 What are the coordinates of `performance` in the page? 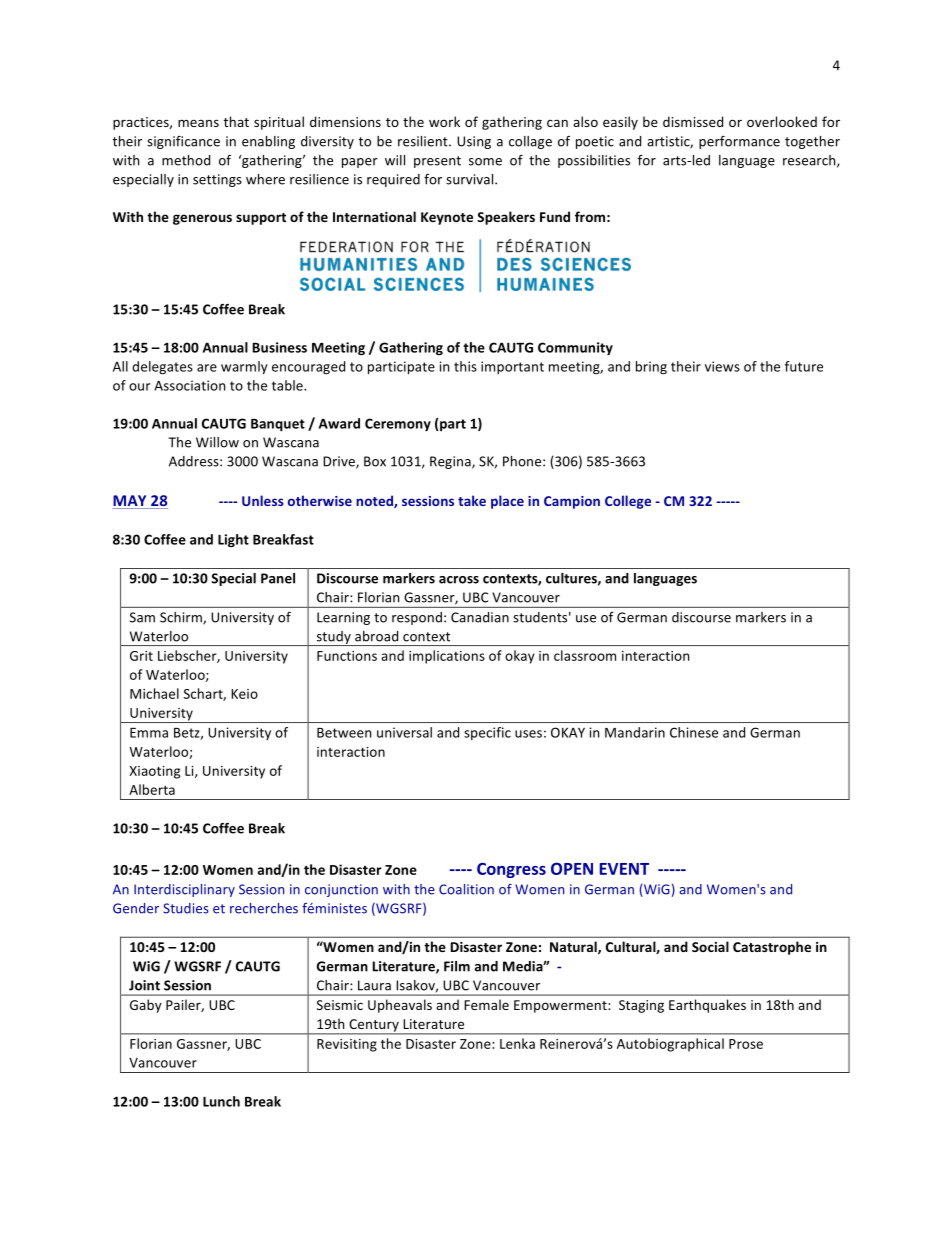 It's located at (739, 142).
